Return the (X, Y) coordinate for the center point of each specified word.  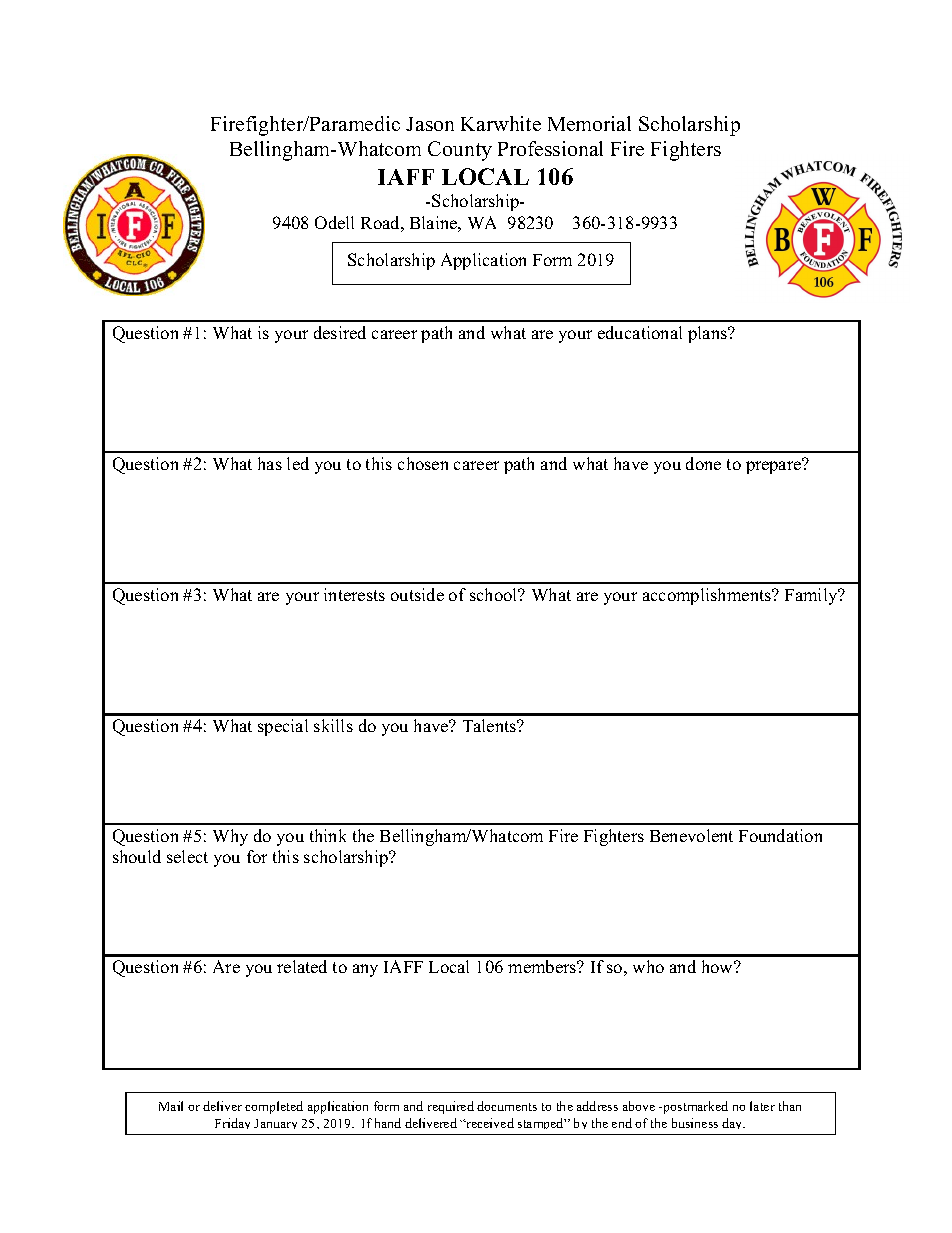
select (187, 856)
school (495, 594)
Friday (232, 1123)
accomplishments (708, 596)
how (719, 966)
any (365, 970)
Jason (430, 124)
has (270, 463)
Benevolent (691, 835)
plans (708, 334)
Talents (491, 725)
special (283, 727)
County (460, 151)
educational (640, 332)
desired (340, 332)
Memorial (589, 123)
